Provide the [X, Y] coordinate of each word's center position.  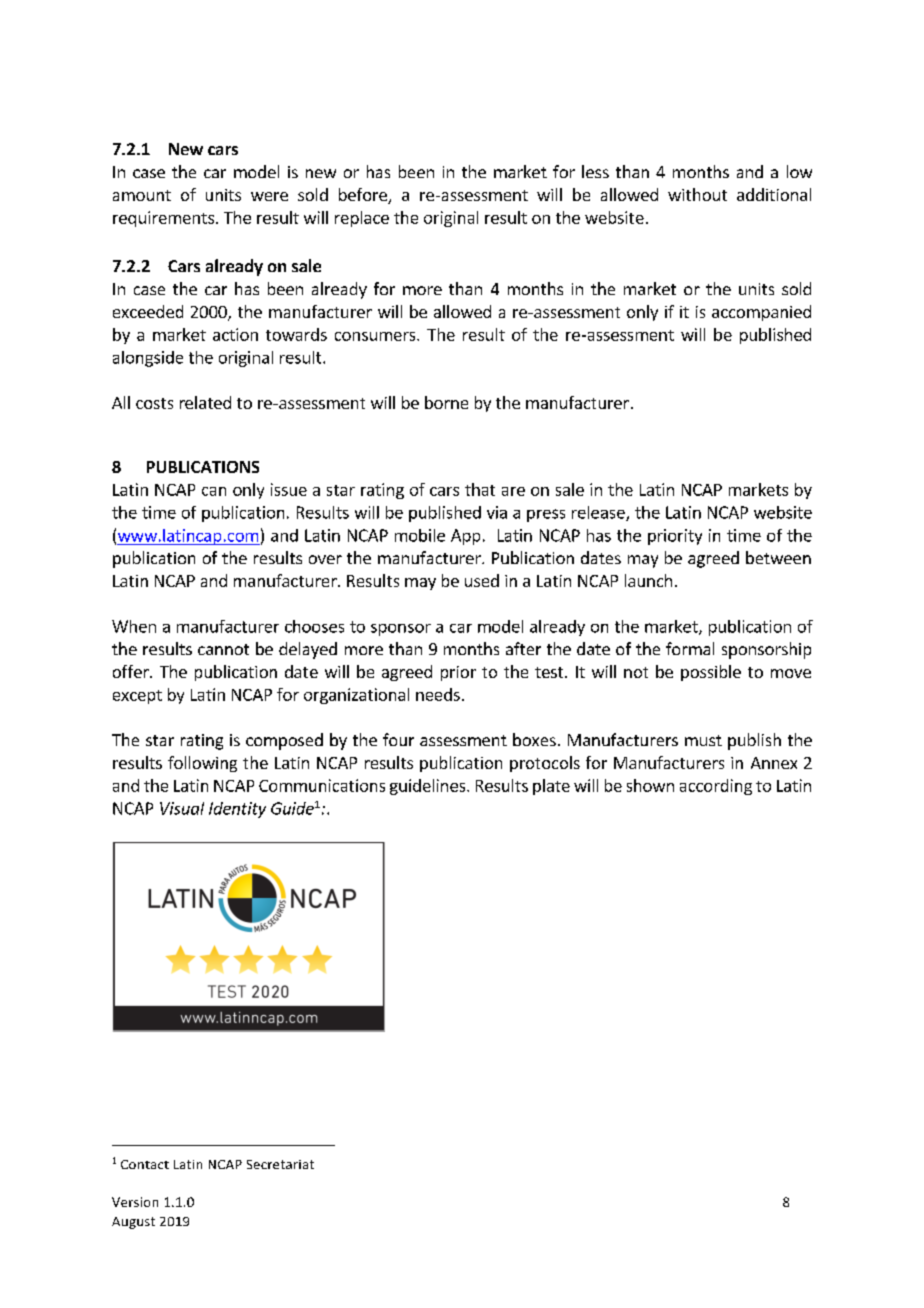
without [697, 194]
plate [551, 787]
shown [650, 785]
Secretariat [280, 1164]
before [364, 196]
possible [711, 673]
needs [438, 694]
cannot [223, 649]
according [716, 787]
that [480, 489]
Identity [237, 810]
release [599, 513]
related [205, 402]
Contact [145, 1164]
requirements [163, 219]
